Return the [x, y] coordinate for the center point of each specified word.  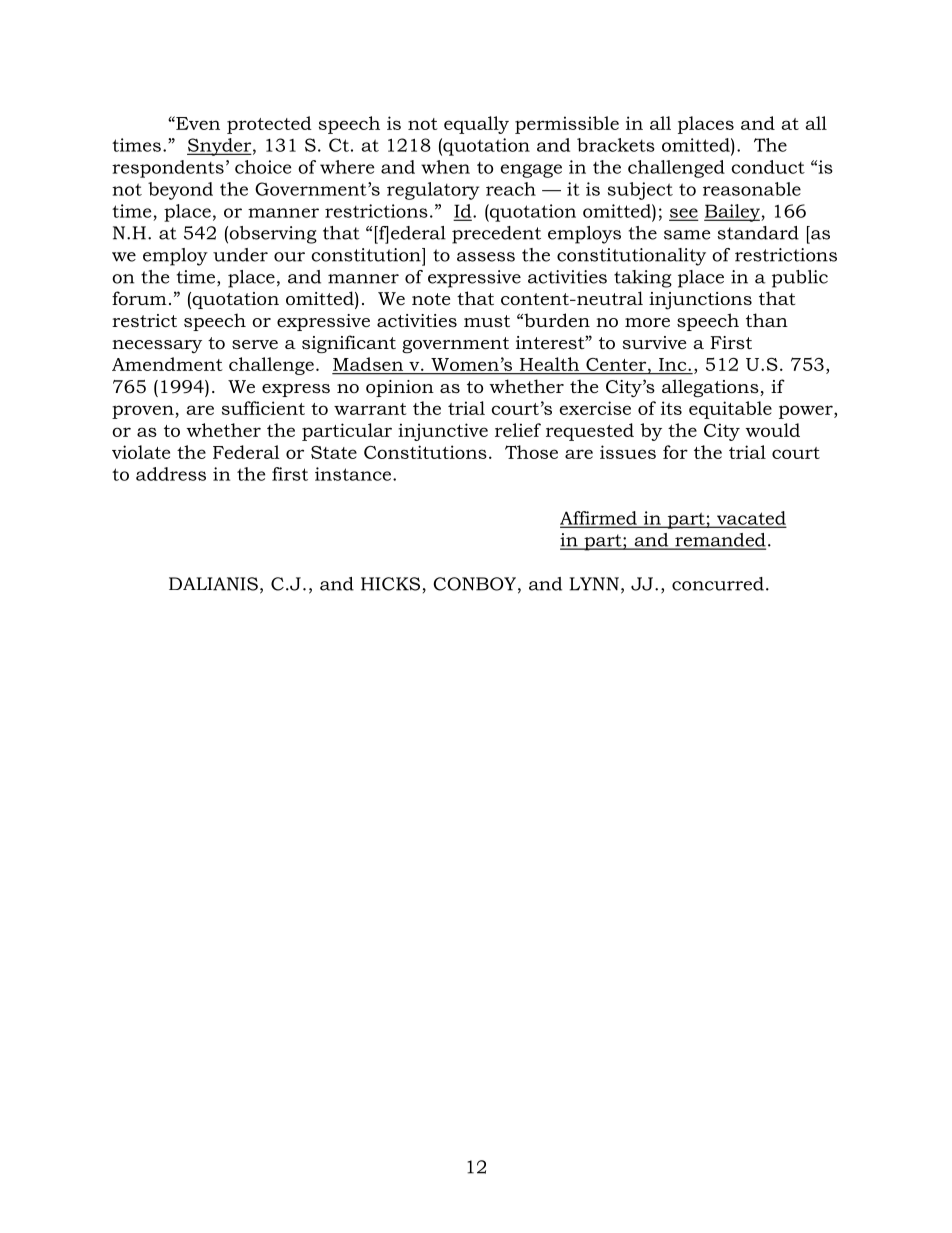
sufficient [263, 408]
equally [476, 125]
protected [269, 125]
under [240, 255]
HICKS [390, 584]
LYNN [594, 584]
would [772, 430]
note [431, 299]
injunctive [443, 432]
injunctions [700, 301]
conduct [768, 167]
